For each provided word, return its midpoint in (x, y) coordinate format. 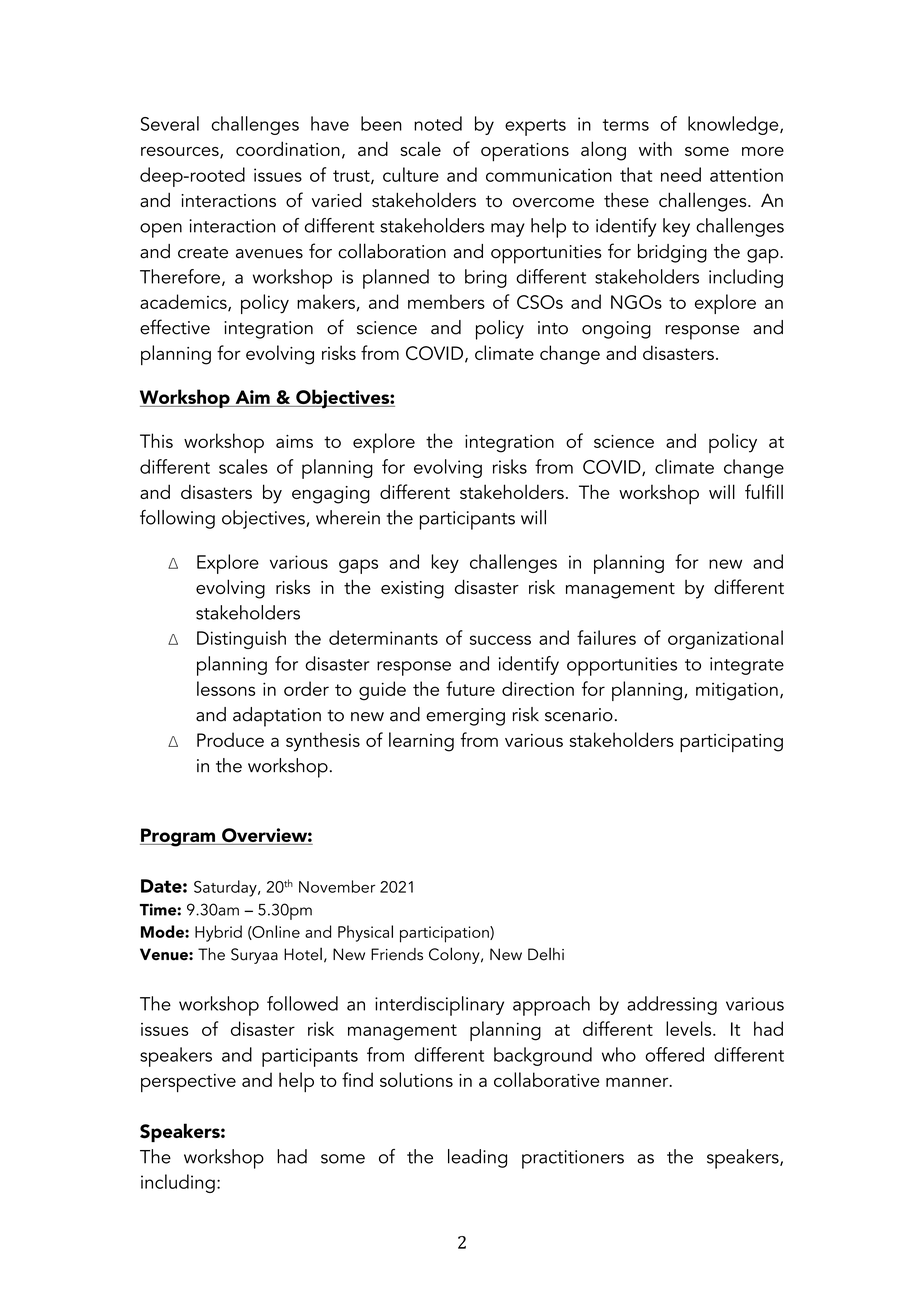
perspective (188, 1083)
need (681, 174)
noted (438, 123)
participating (731, 743)
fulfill (764, 491)
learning (421, 742)
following (177, 519)
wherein (348, 517)
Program (178, 837)
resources (181, 153)
